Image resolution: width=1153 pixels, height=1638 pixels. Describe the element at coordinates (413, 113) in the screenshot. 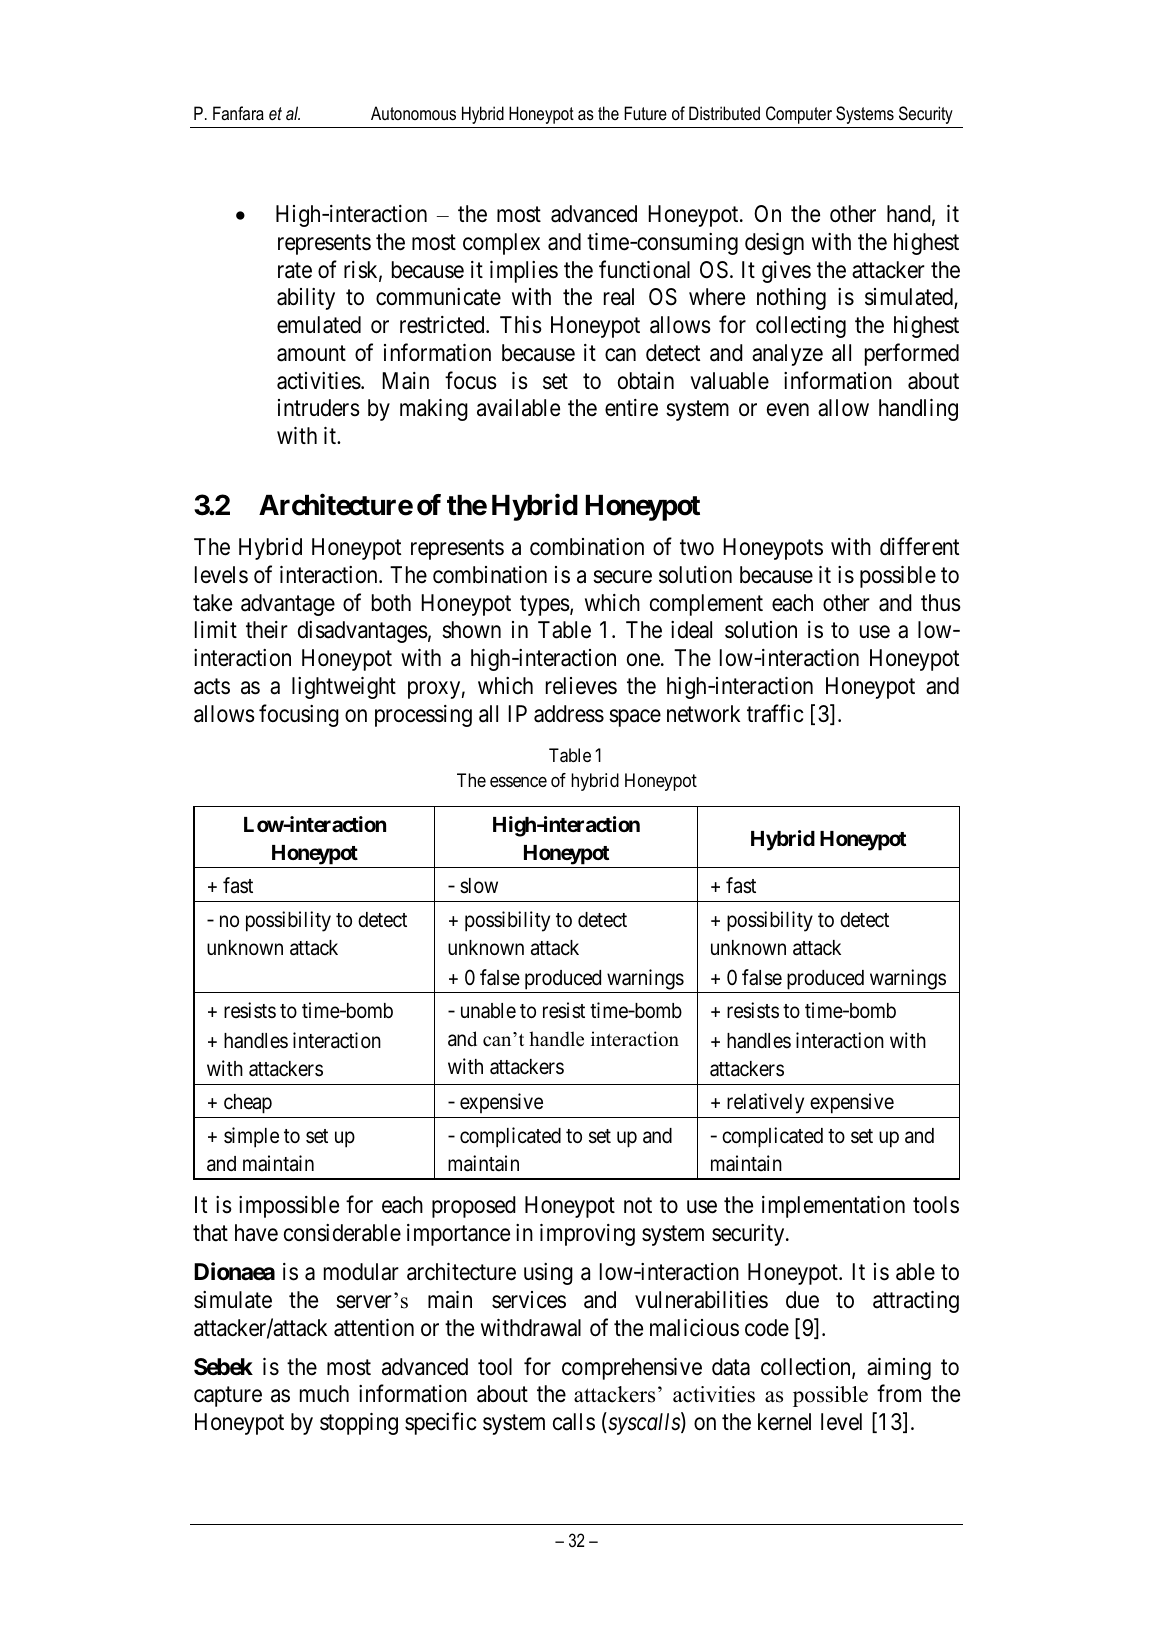

I see `Autonomous` at that location.
